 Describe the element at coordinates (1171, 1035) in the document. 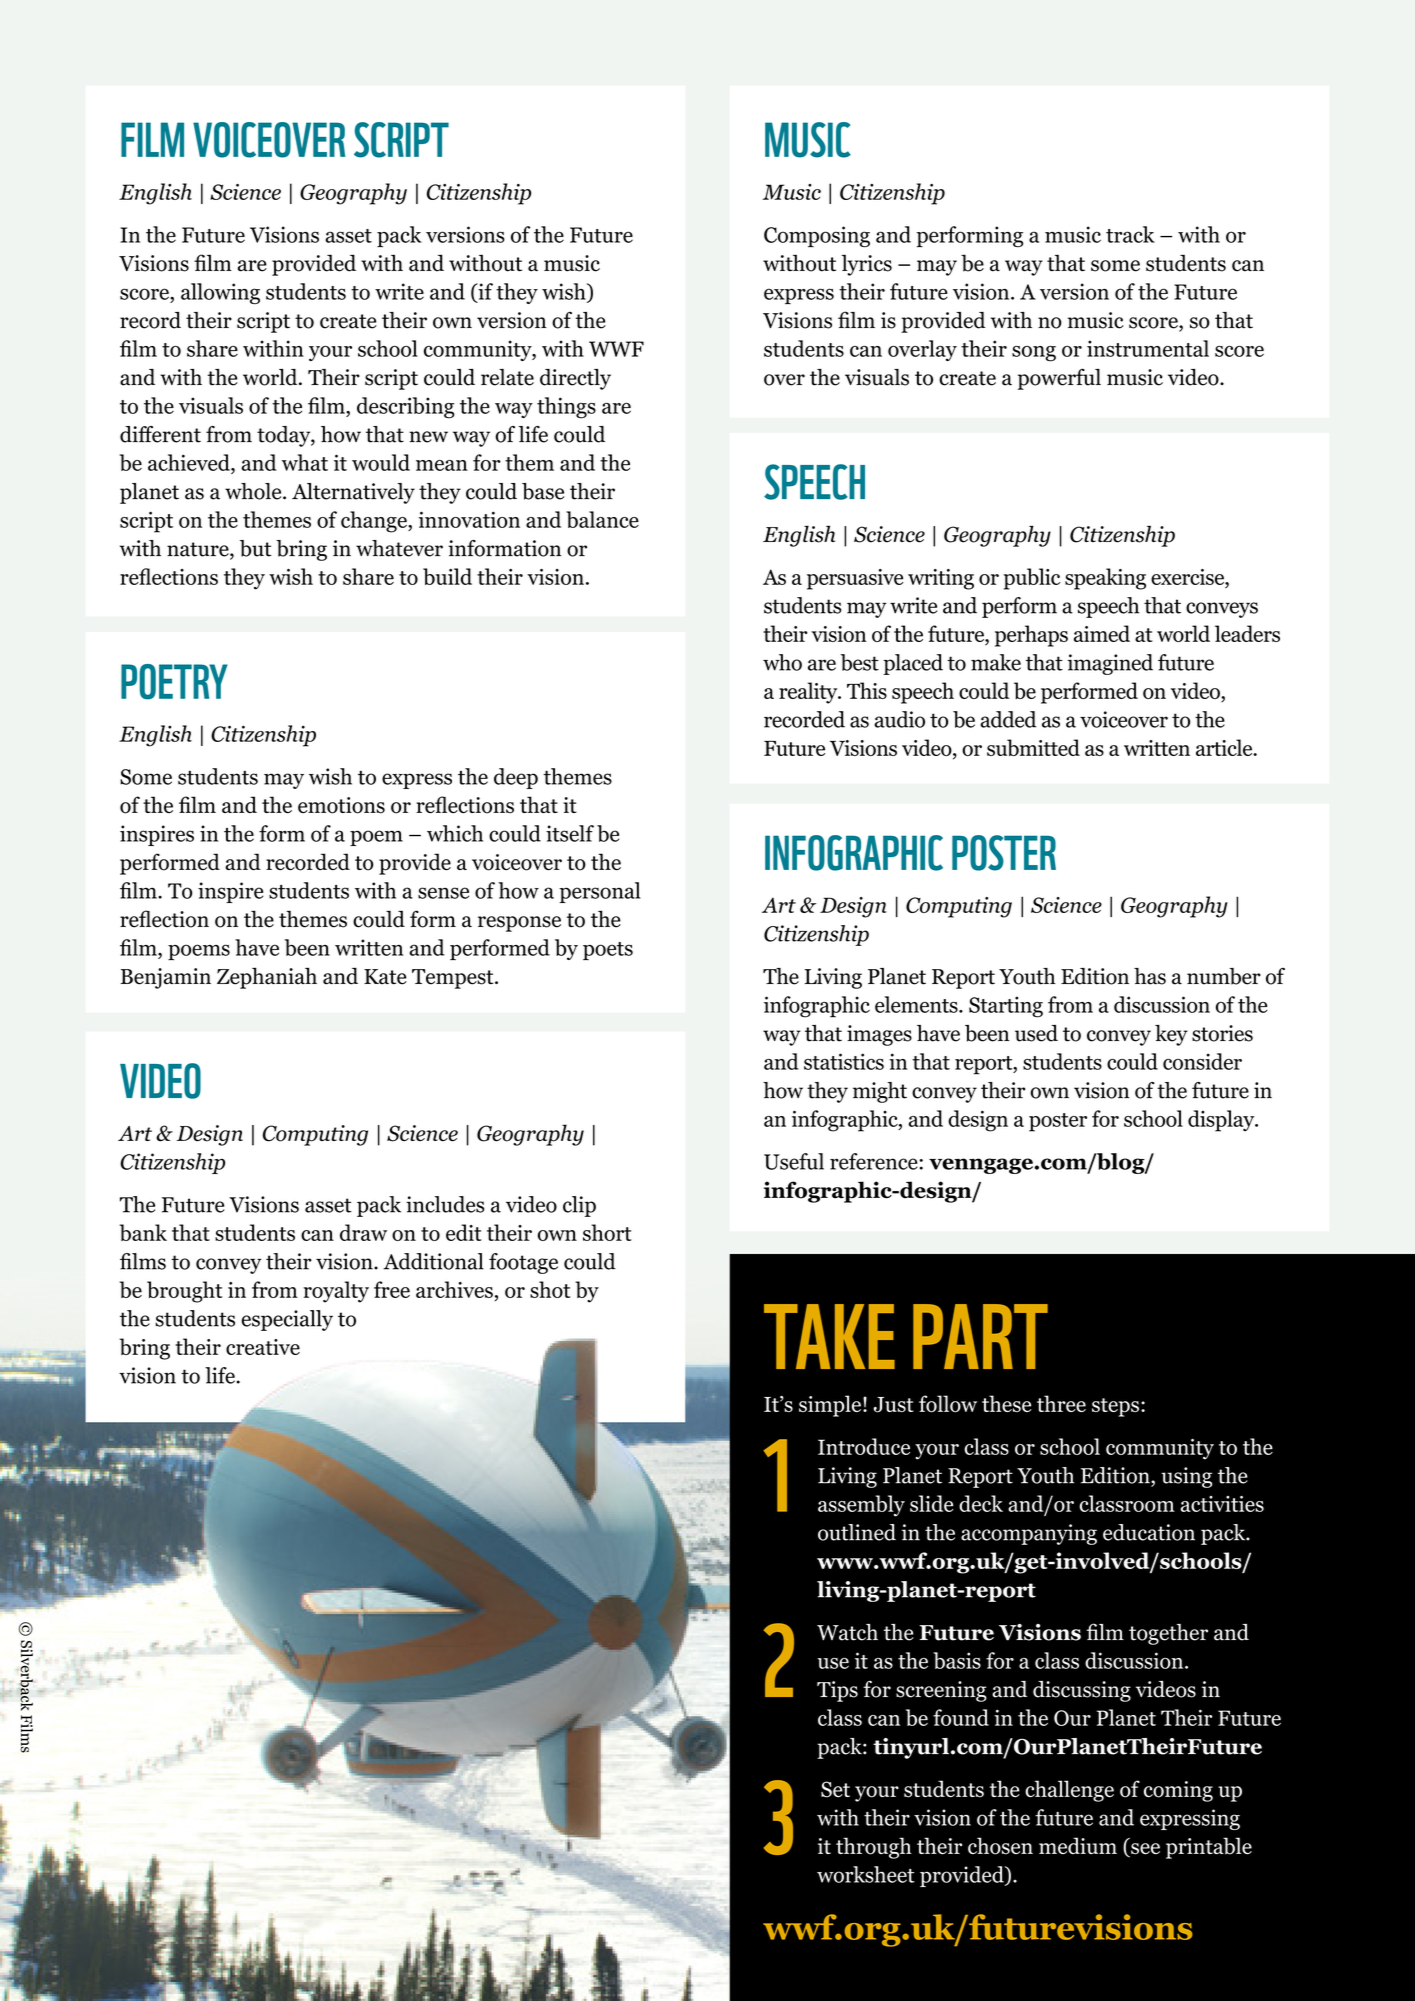

I see `key` at that location.
